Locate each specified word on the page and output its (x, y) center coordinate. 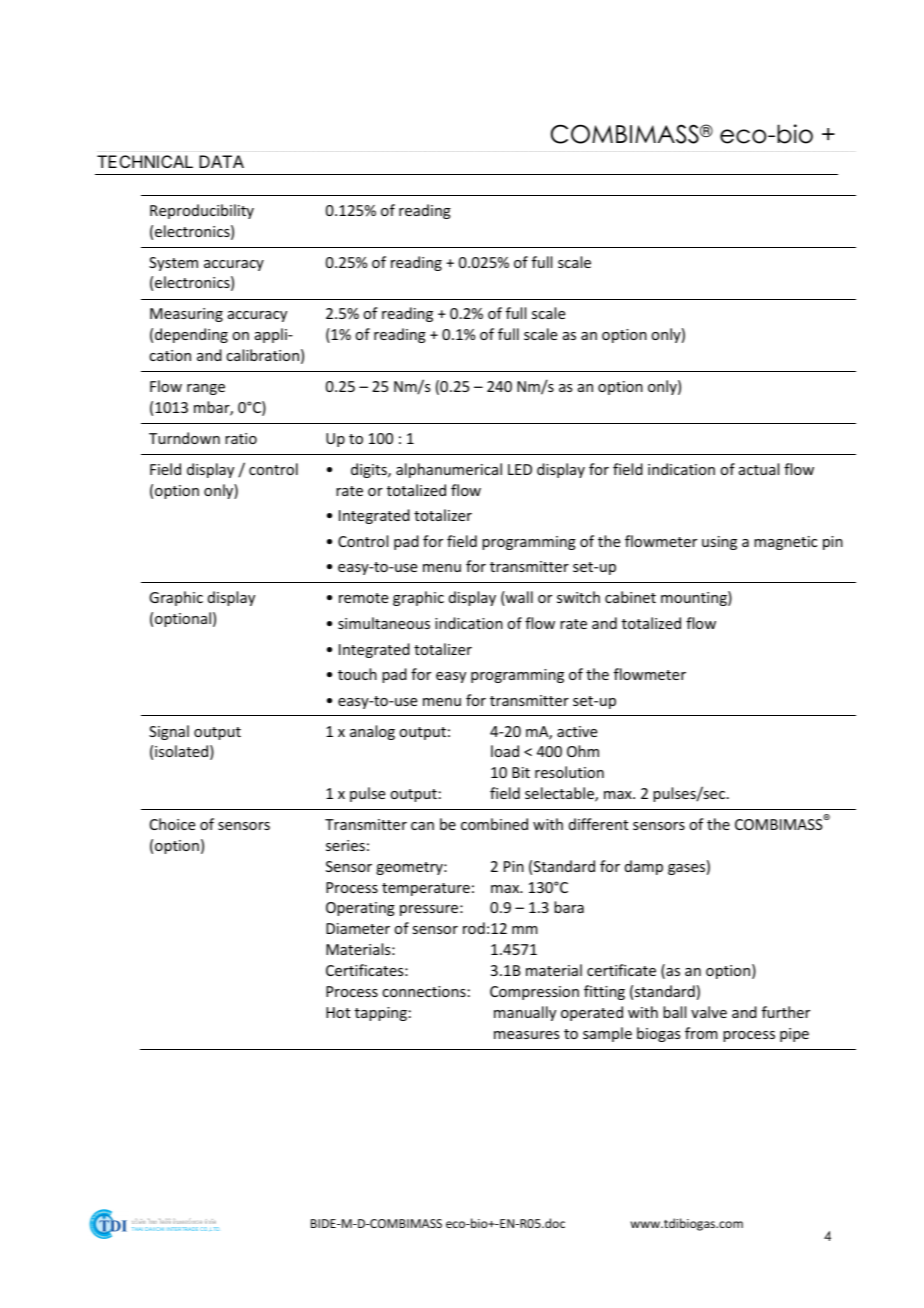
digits (370, 470)
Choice (172, 824)
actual (759, 469)
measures (526, 1035)
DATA (221, 161)
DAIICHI (154, 1229)
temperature (426, 889)
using (719, 543)
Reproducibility (202, 211)
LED (520, 469)
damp (644, 867)
